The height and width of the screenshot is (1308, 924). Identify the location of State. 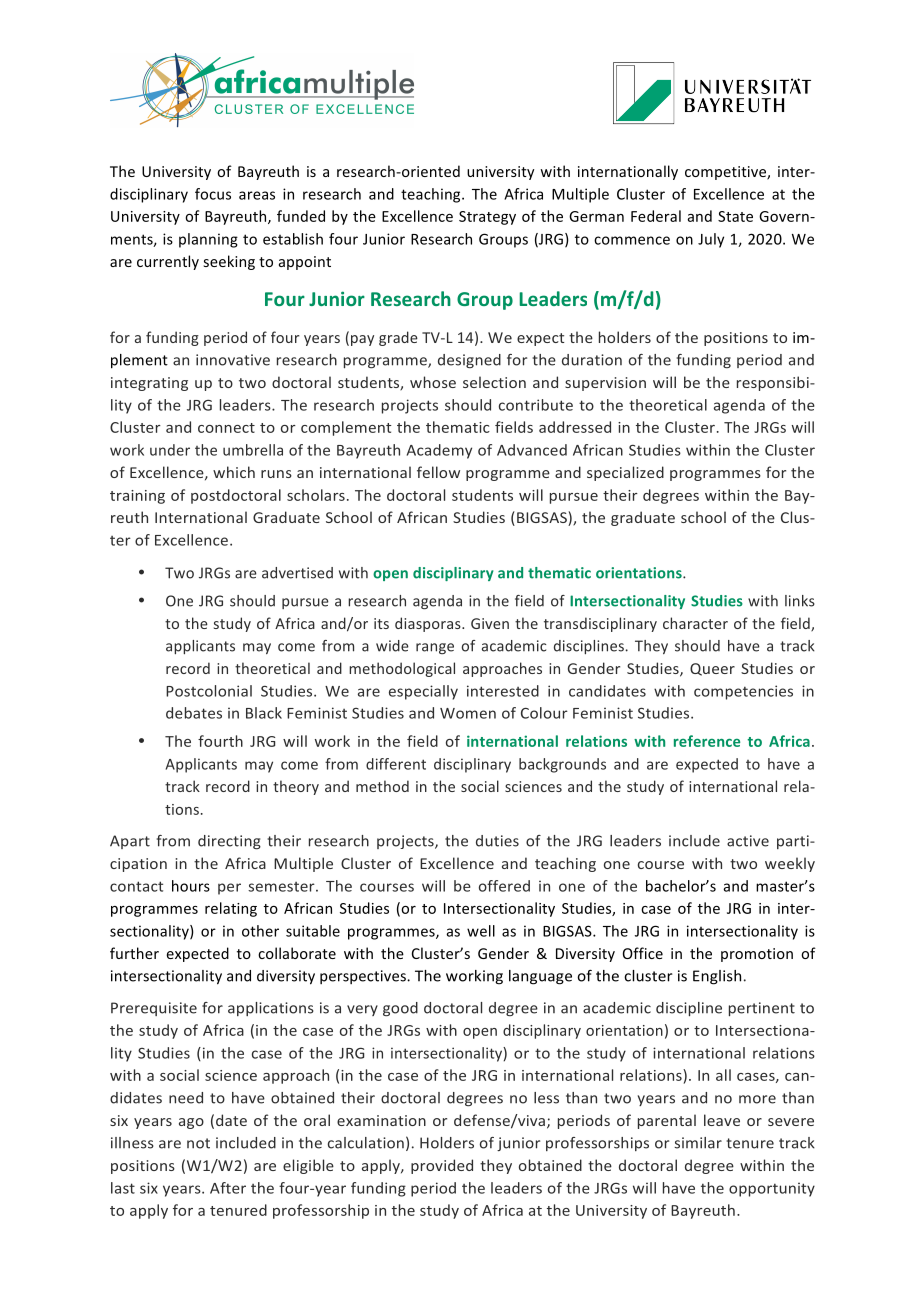
(735, 216).
